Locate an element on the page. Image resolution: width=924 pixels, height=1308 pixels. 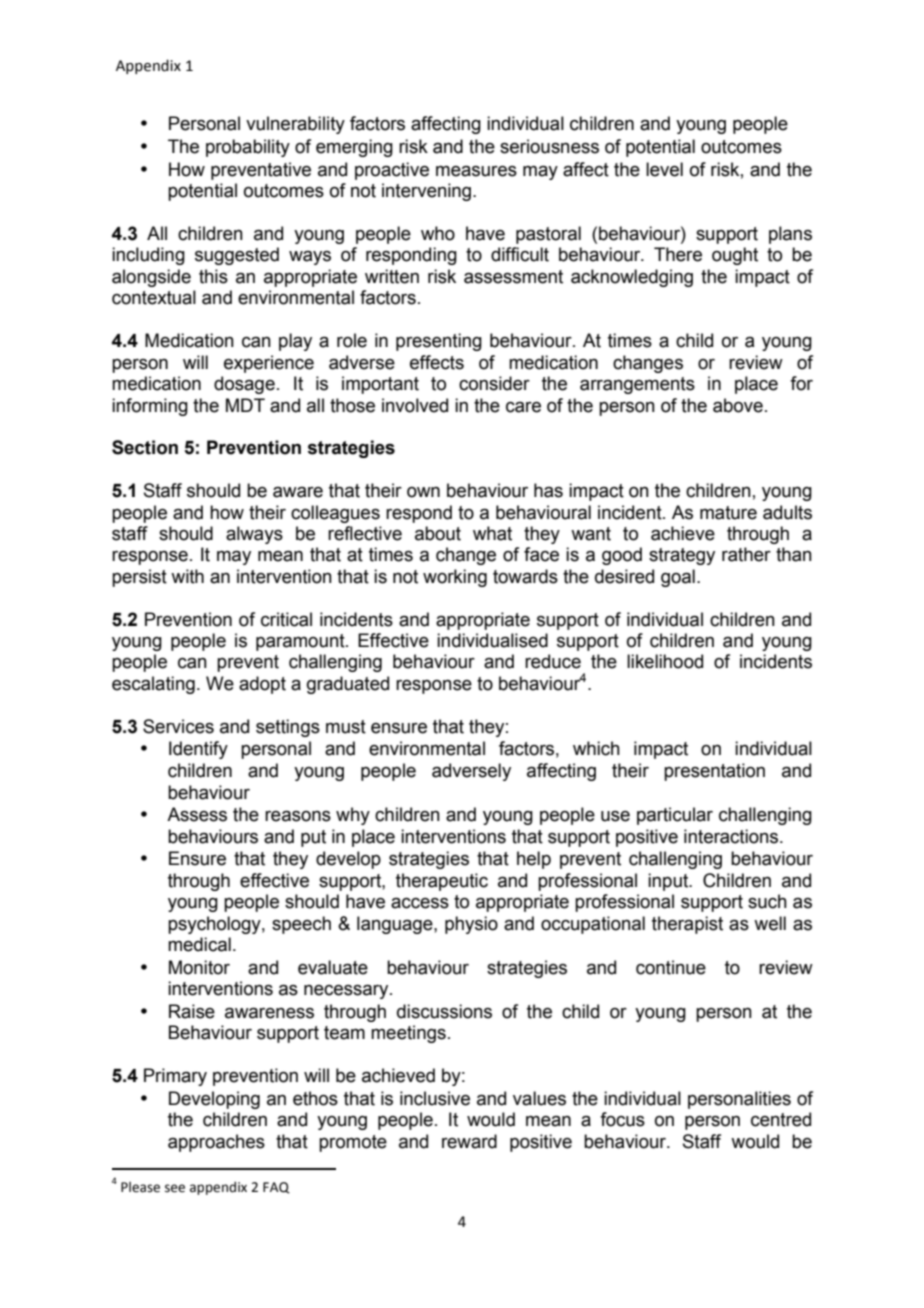
inclusive is located at coordinates (435, 1098).
